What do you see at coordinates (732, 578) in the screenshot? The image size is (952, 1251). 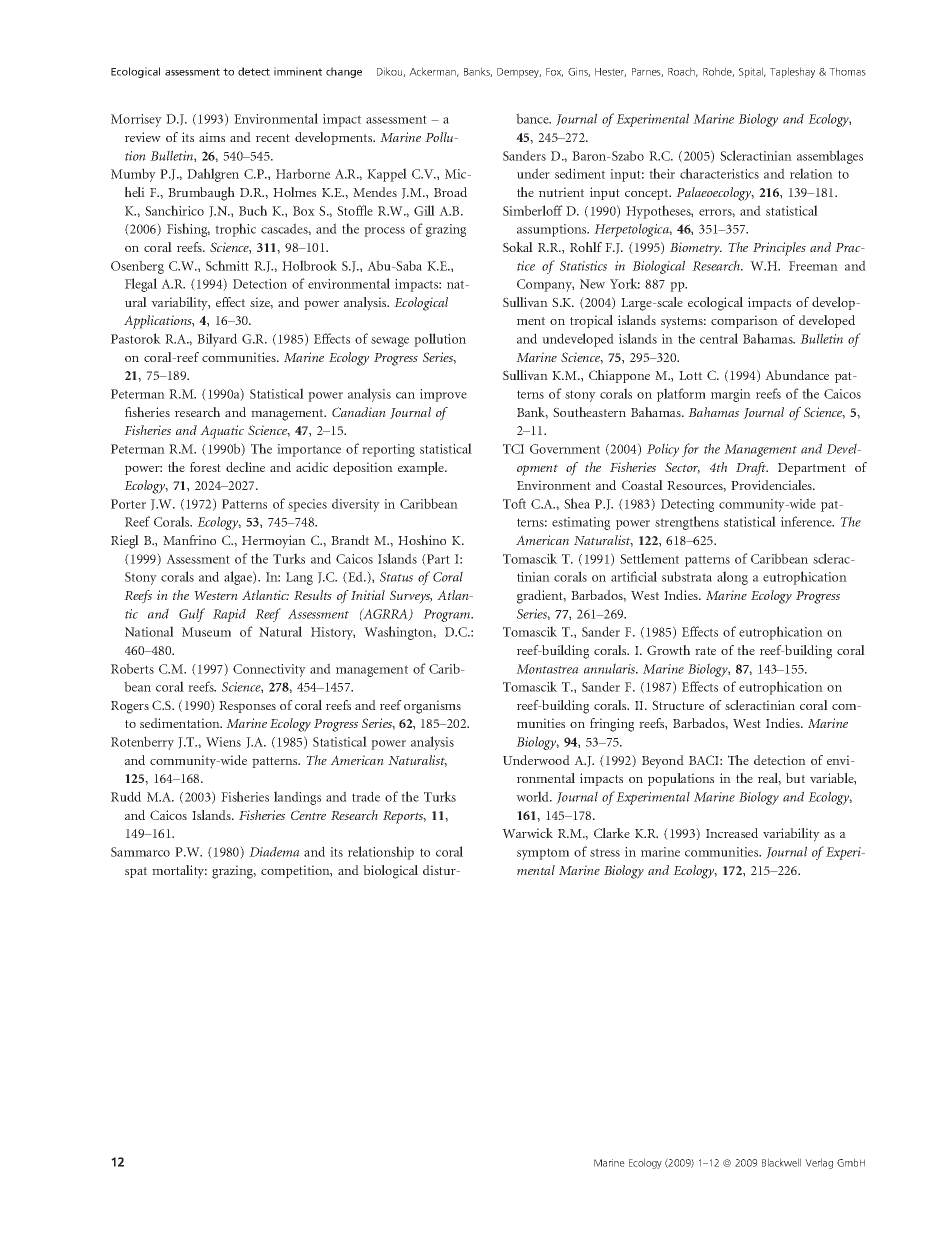 I see `along` at bounding box center [732, 578].
